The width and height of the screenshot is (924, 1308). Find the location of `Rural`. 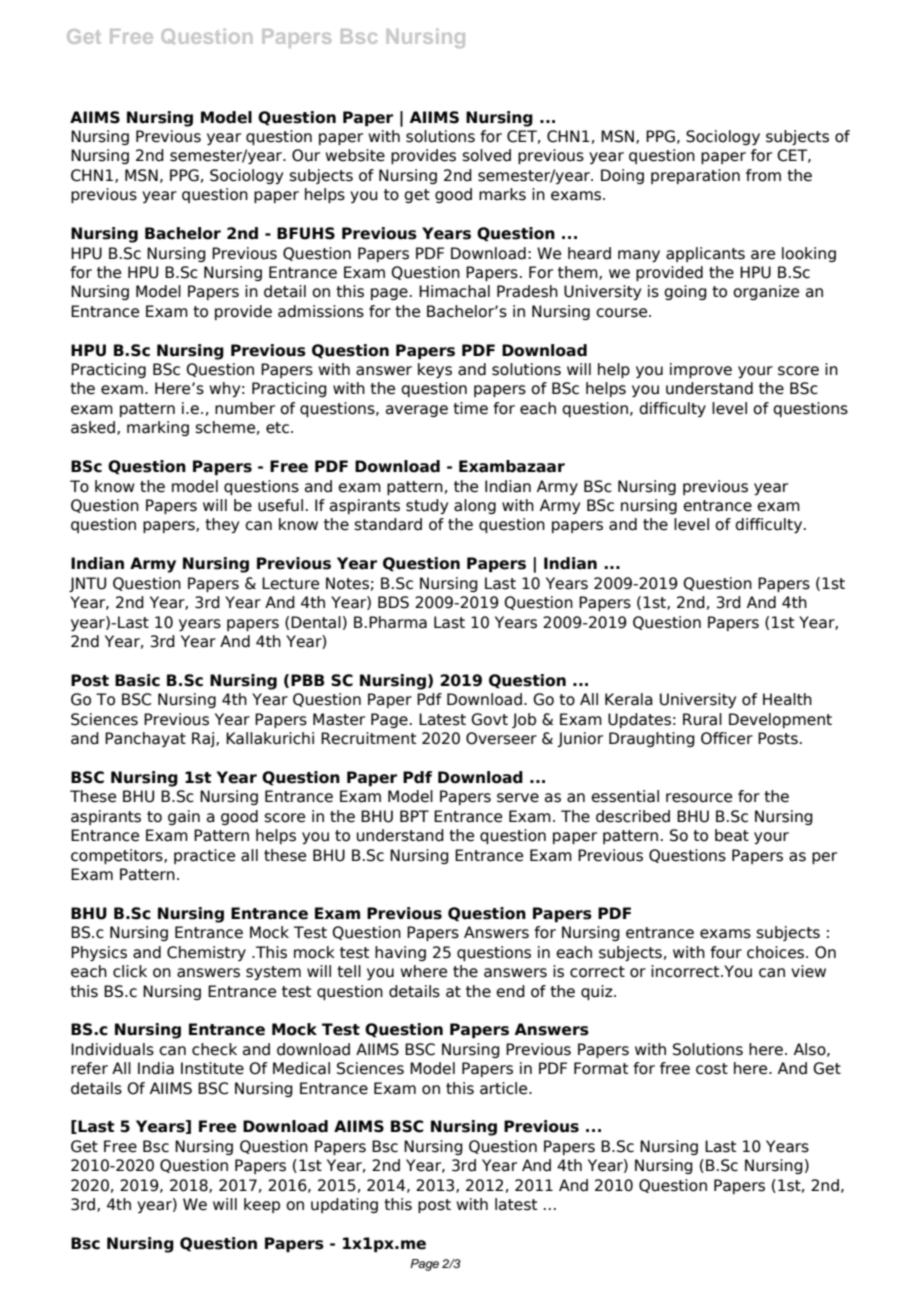

Rural is located at coordinates (702, 719).
